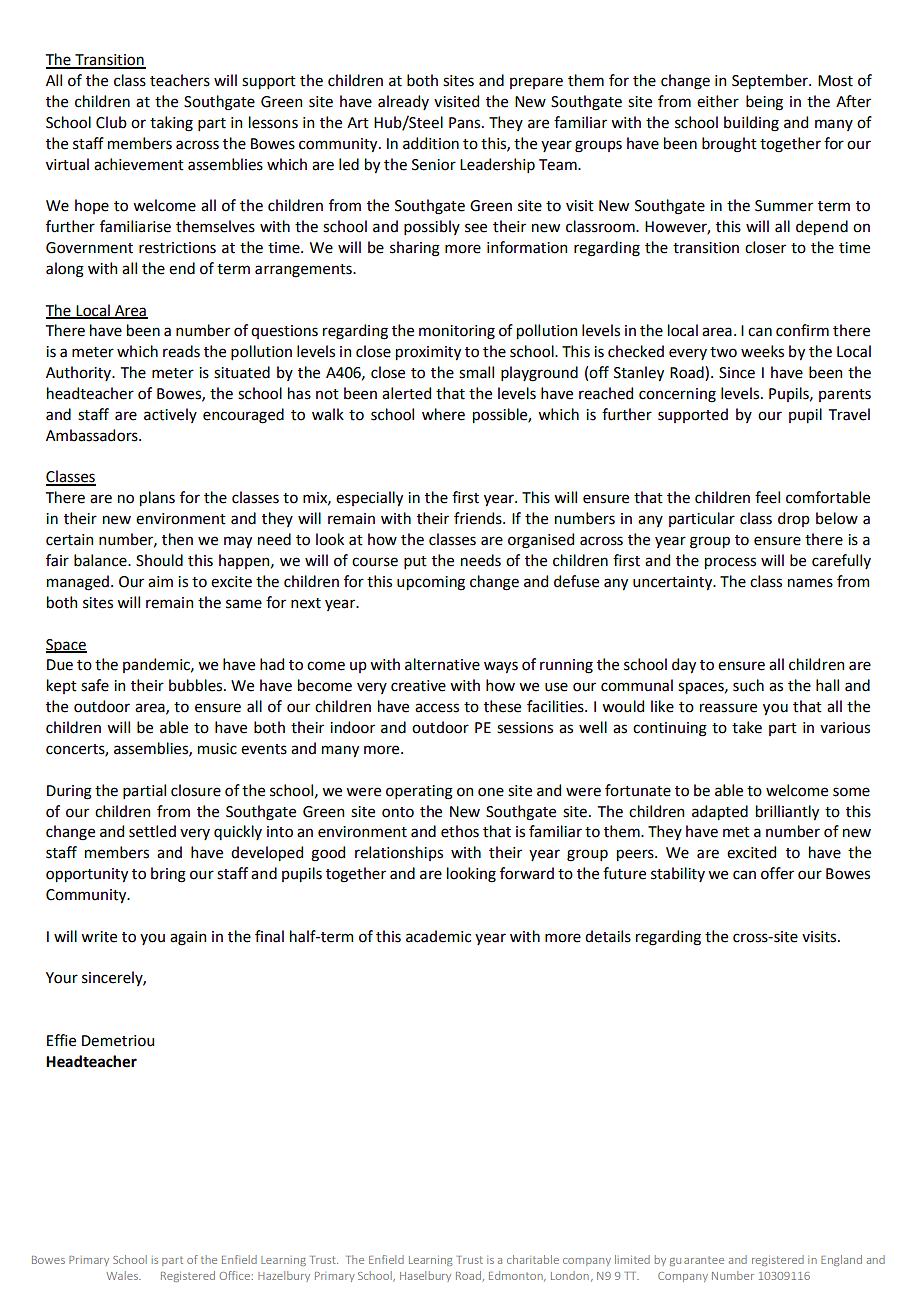 Image resolution: width=924 pixels, height=1308 pixels. What do you see at coordinates (442, 664) in the page?
I see `alternative` at bounding box center [442, 664].
